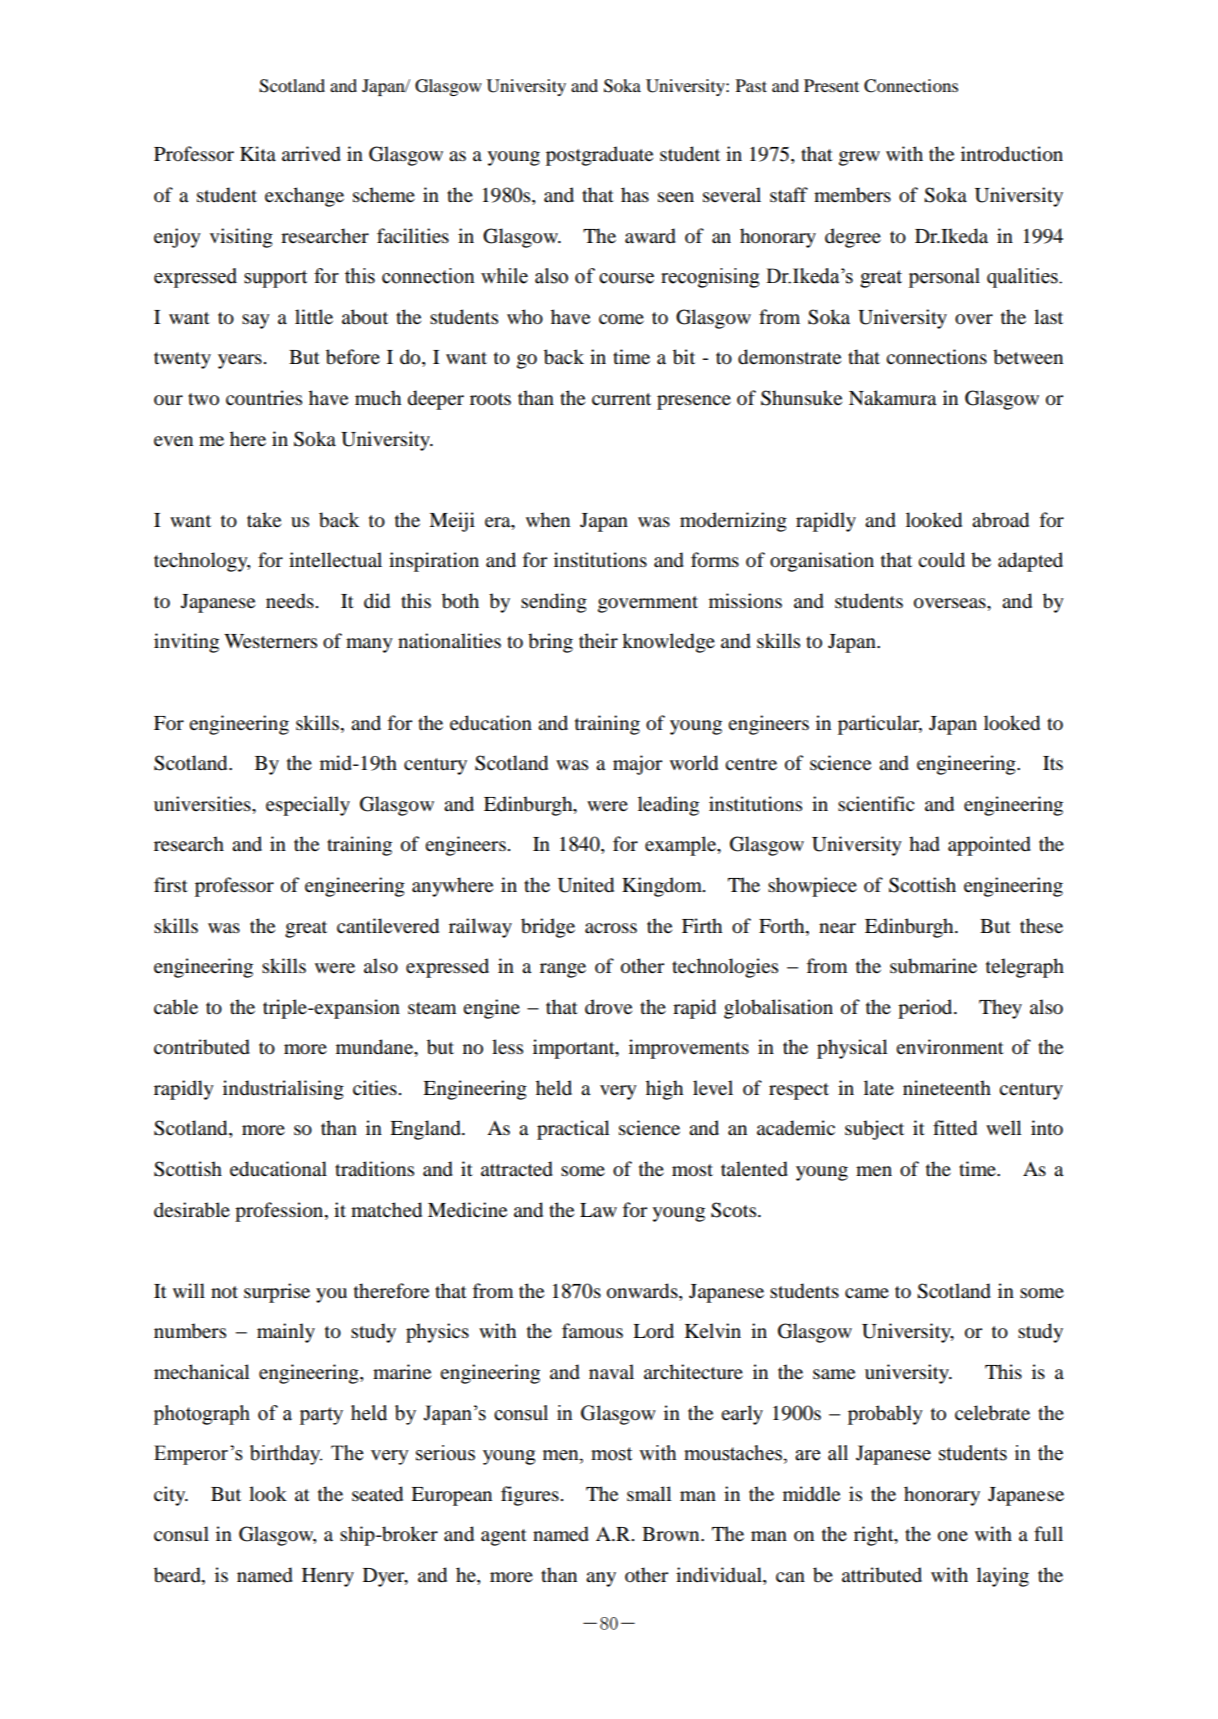 This document has height=1719, width=1218. Describe the element at coordinates (1012, 154) in the document. I see `introduction` at that location.
